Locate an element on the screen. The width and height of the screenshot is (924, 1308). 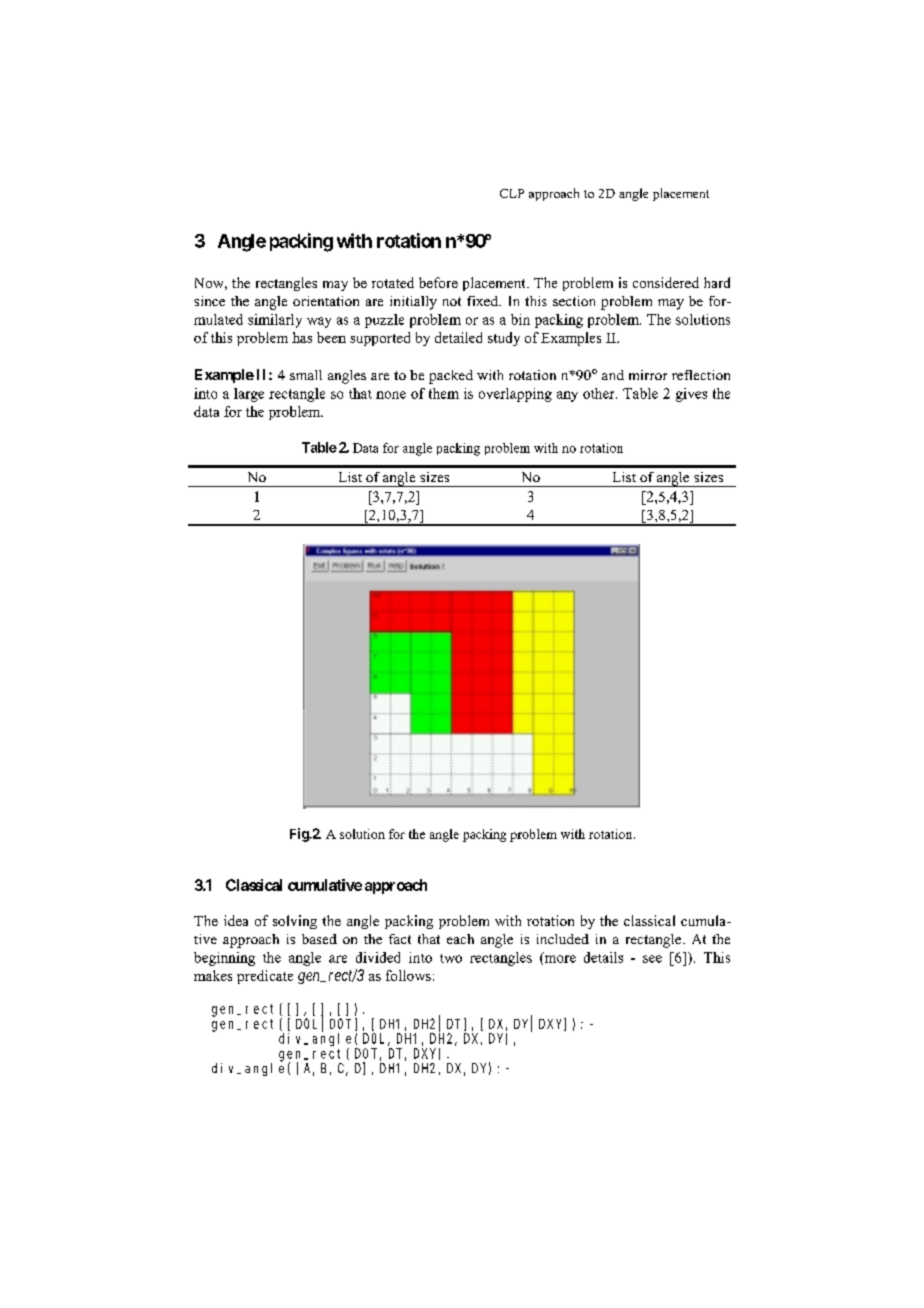
considered is located at coordinates (666, 282).
